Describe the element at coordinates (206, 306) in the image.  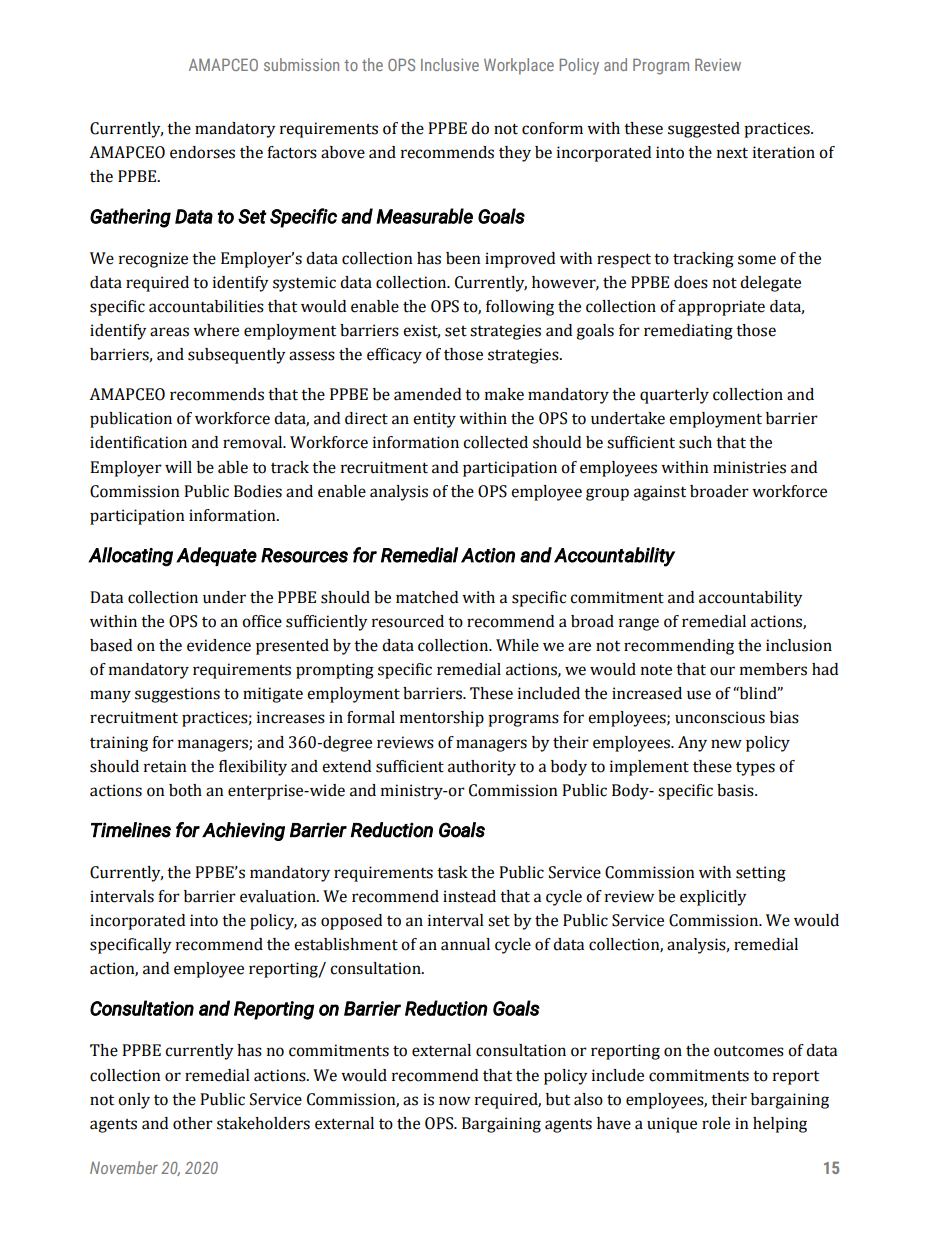
I see `accountabilities` at that location.
